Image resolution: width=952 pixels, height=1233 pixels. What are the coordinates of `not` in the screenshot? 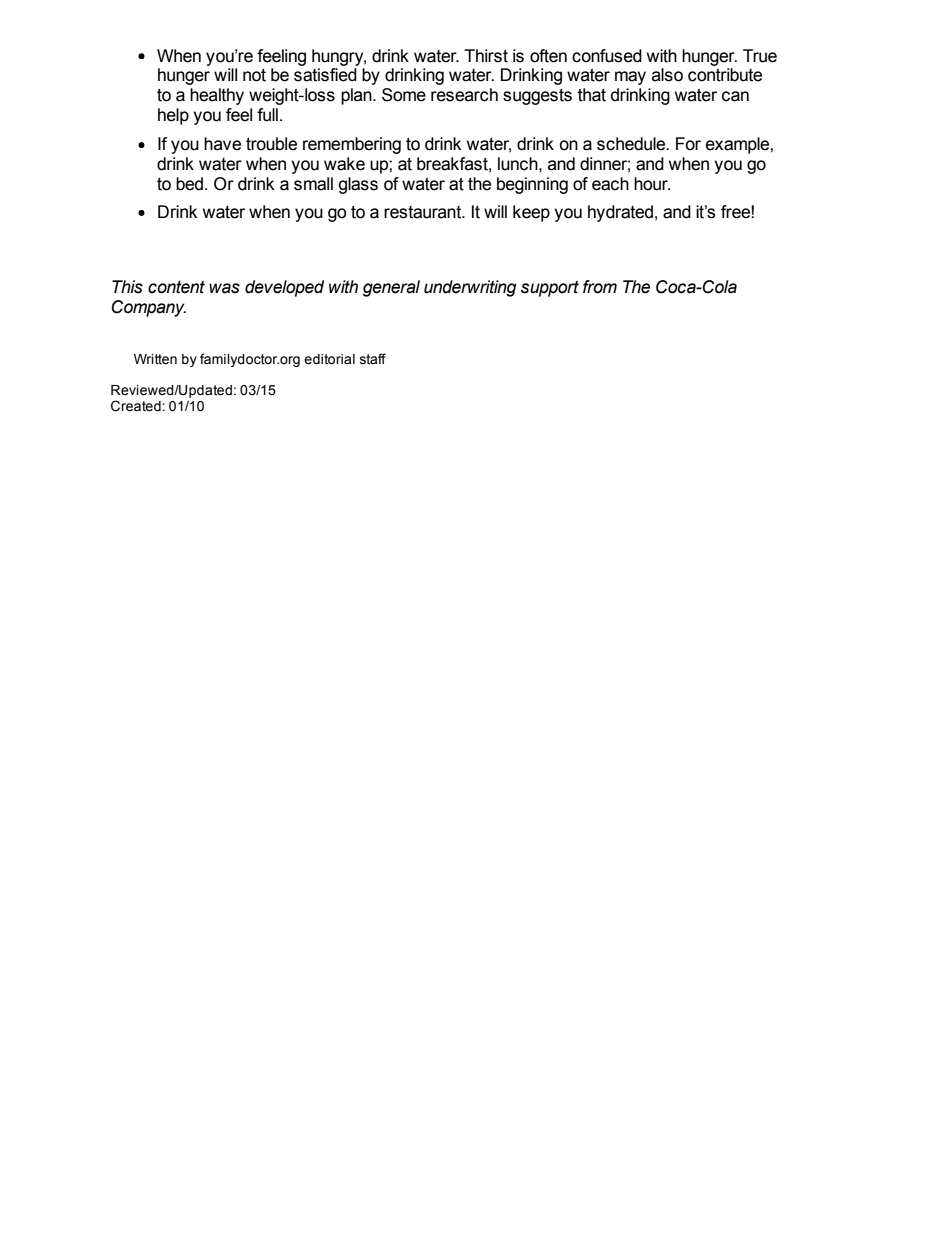 It's located at (254, 75).
